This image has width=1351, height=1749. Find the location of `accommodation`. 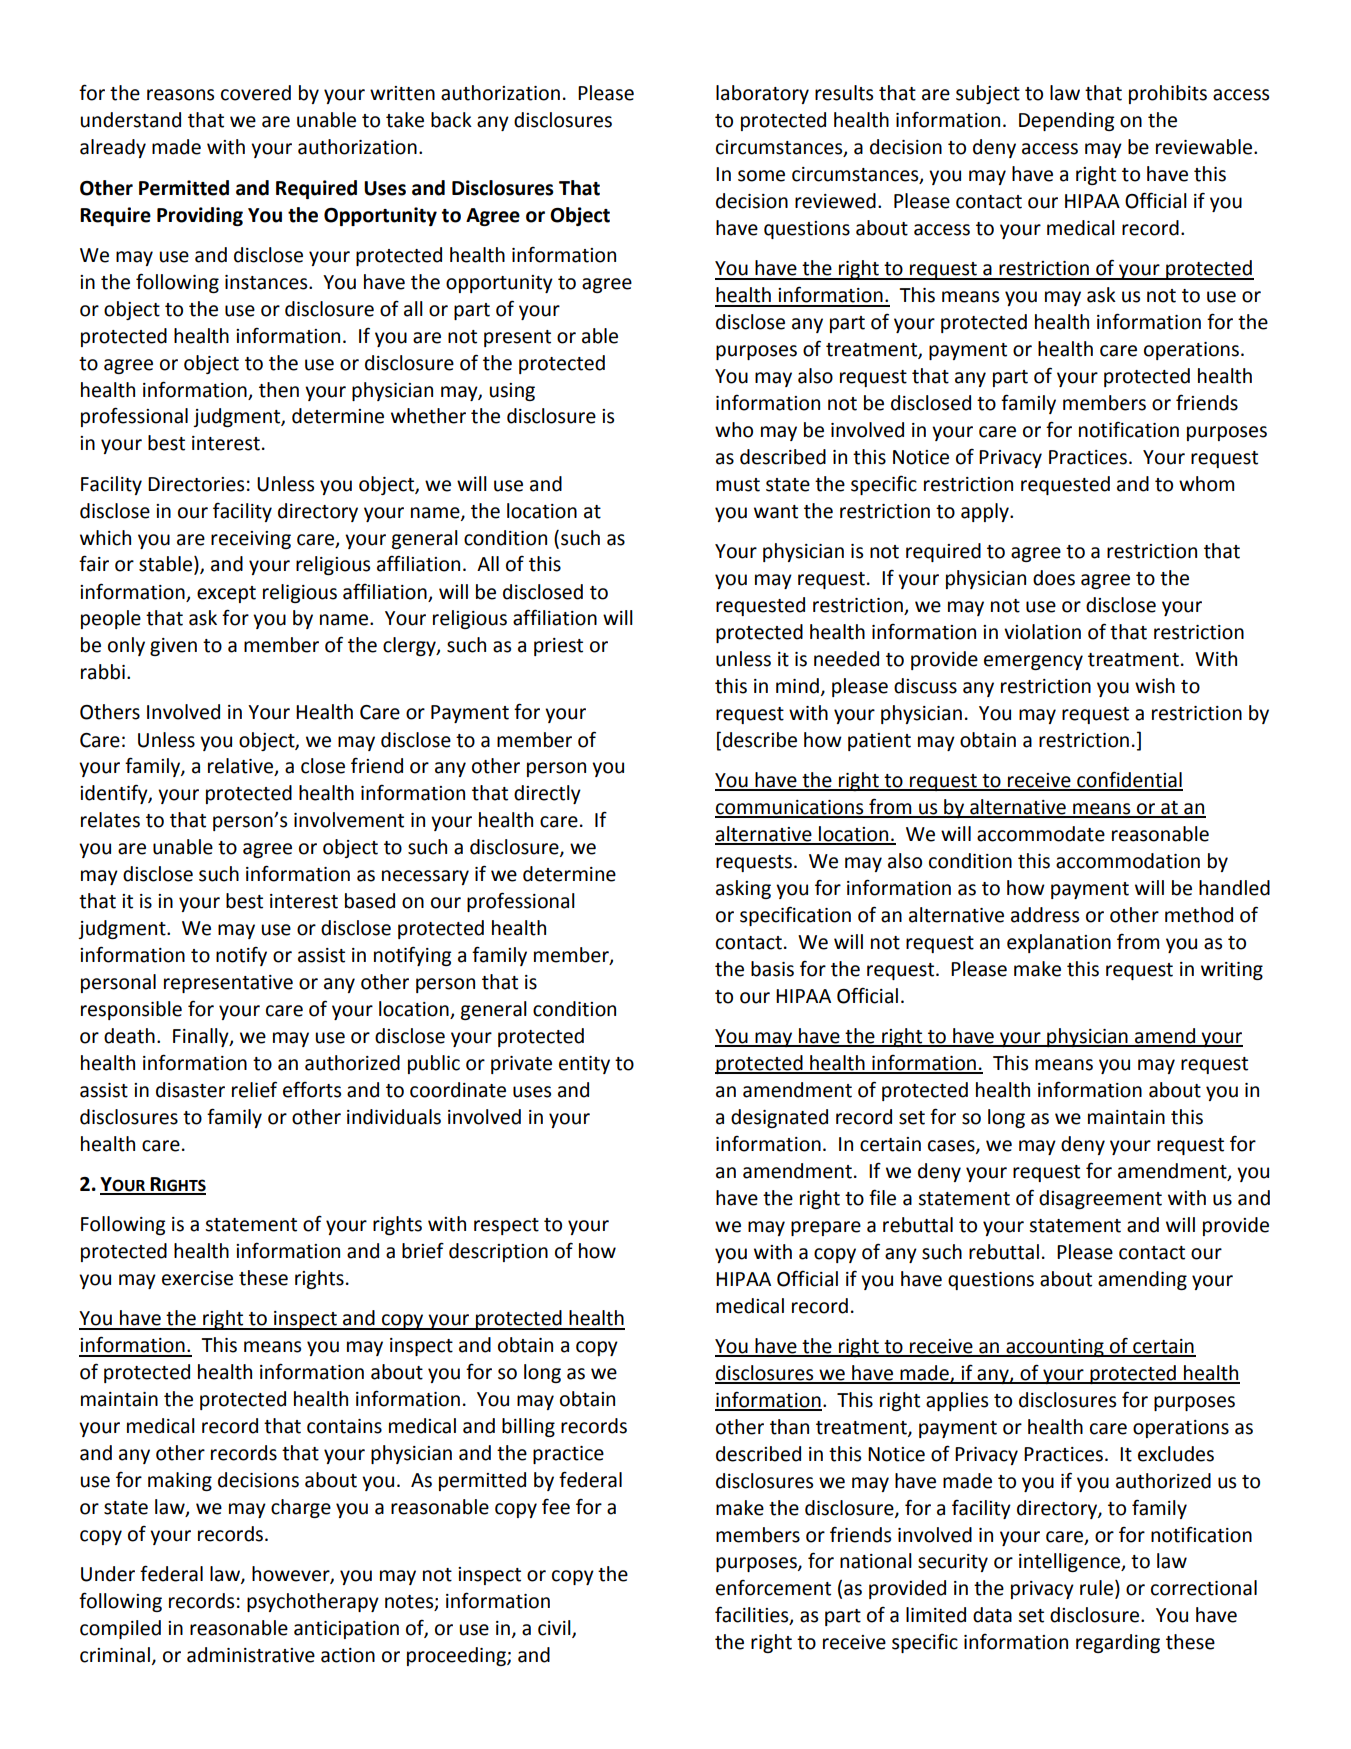

accommodation is located at coordinates (1128, 861).
